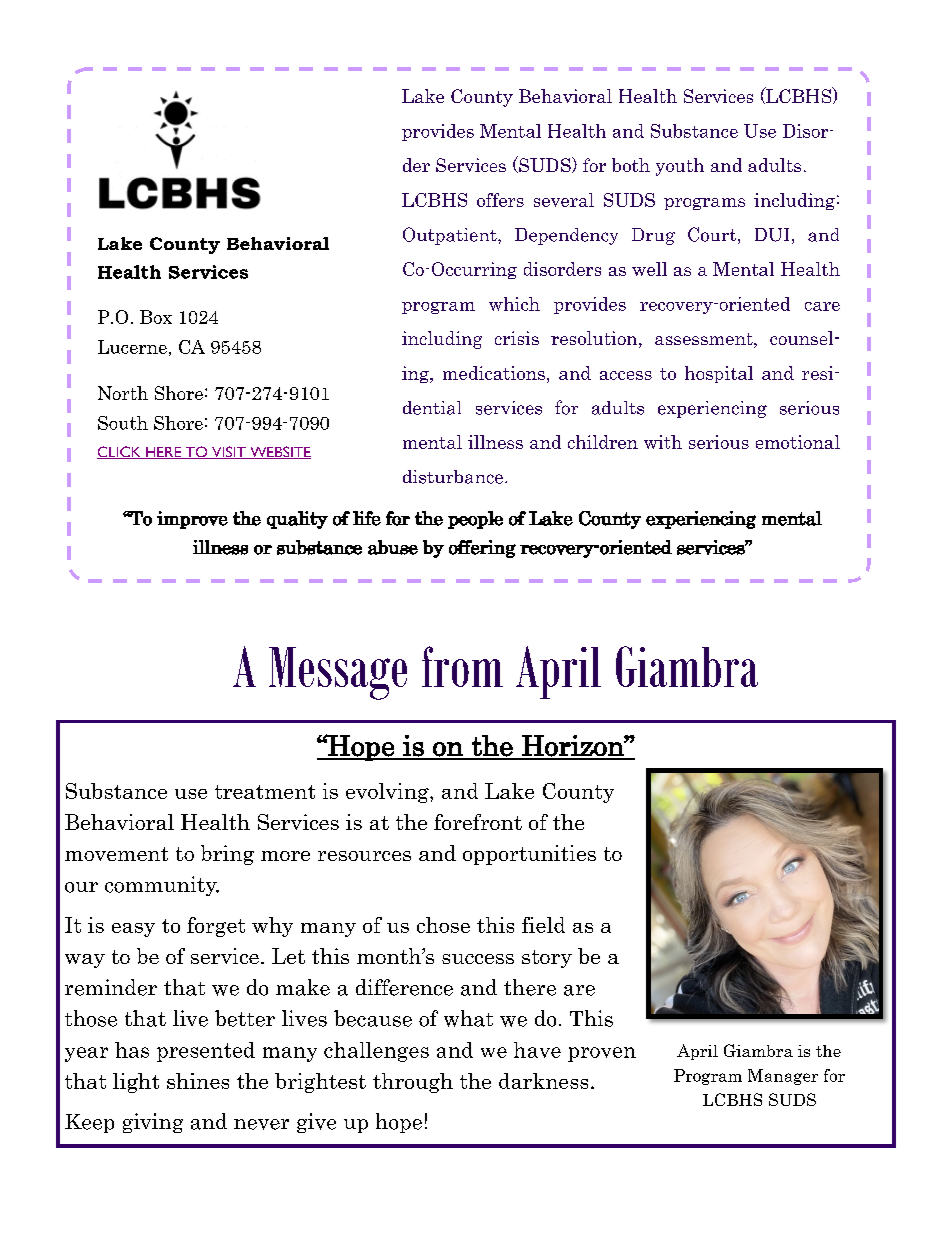 Image resolution: width=952 pixels, height=1233 pixels. I want to click on youth, so click(680, 167).
